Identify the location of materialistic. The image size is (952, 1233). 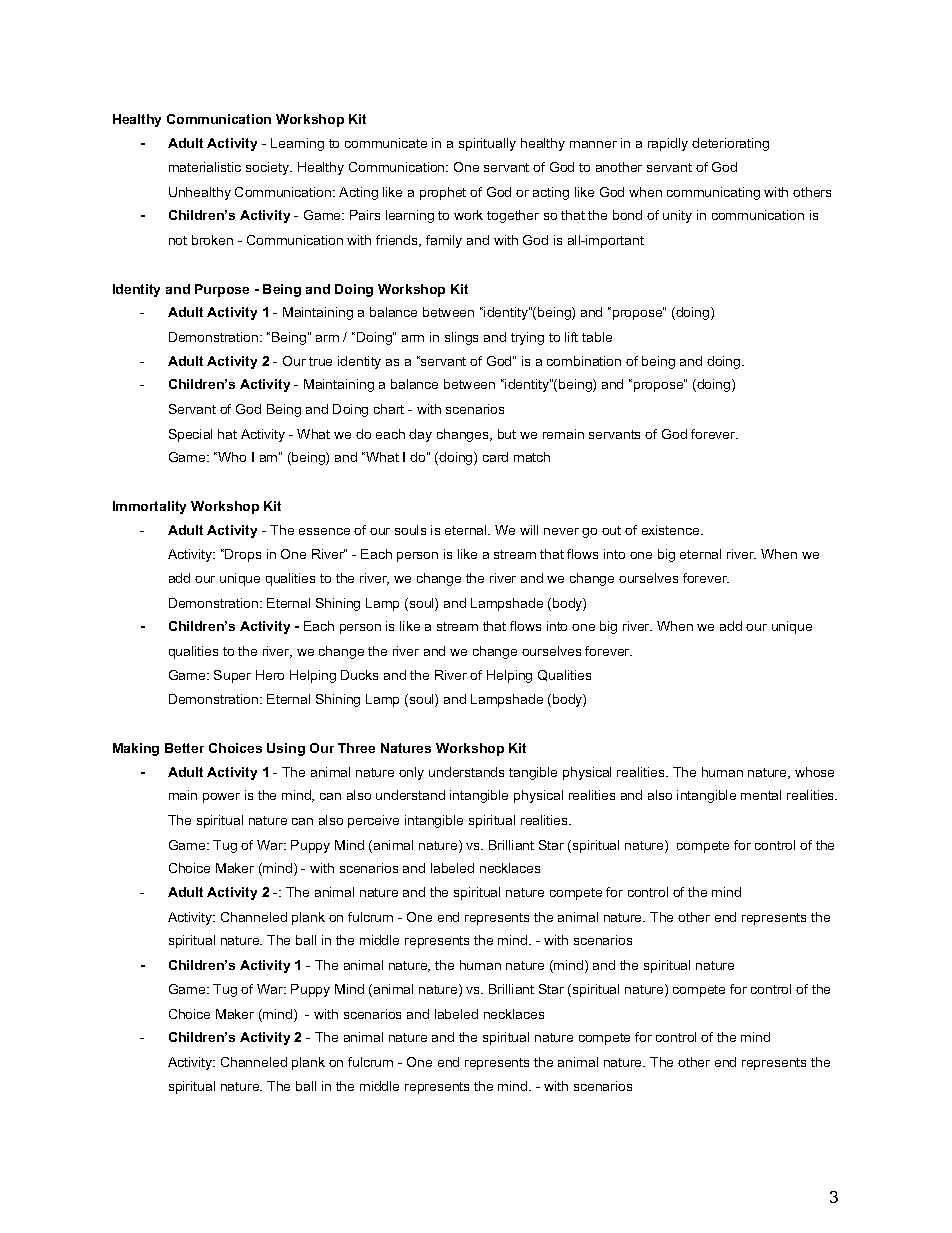
(205, 167).
